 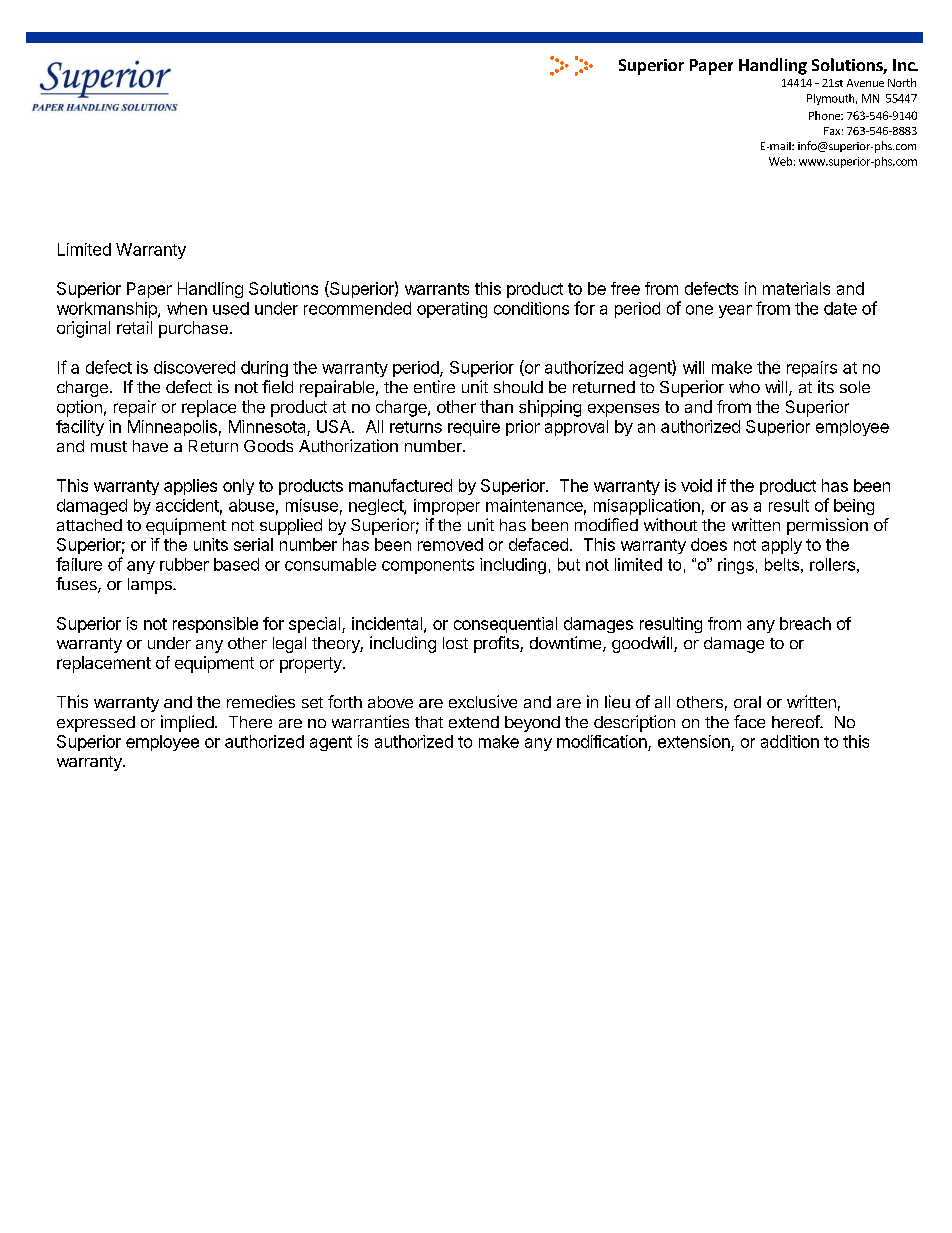 I want to click on Web, so click(x=780, y=161).
